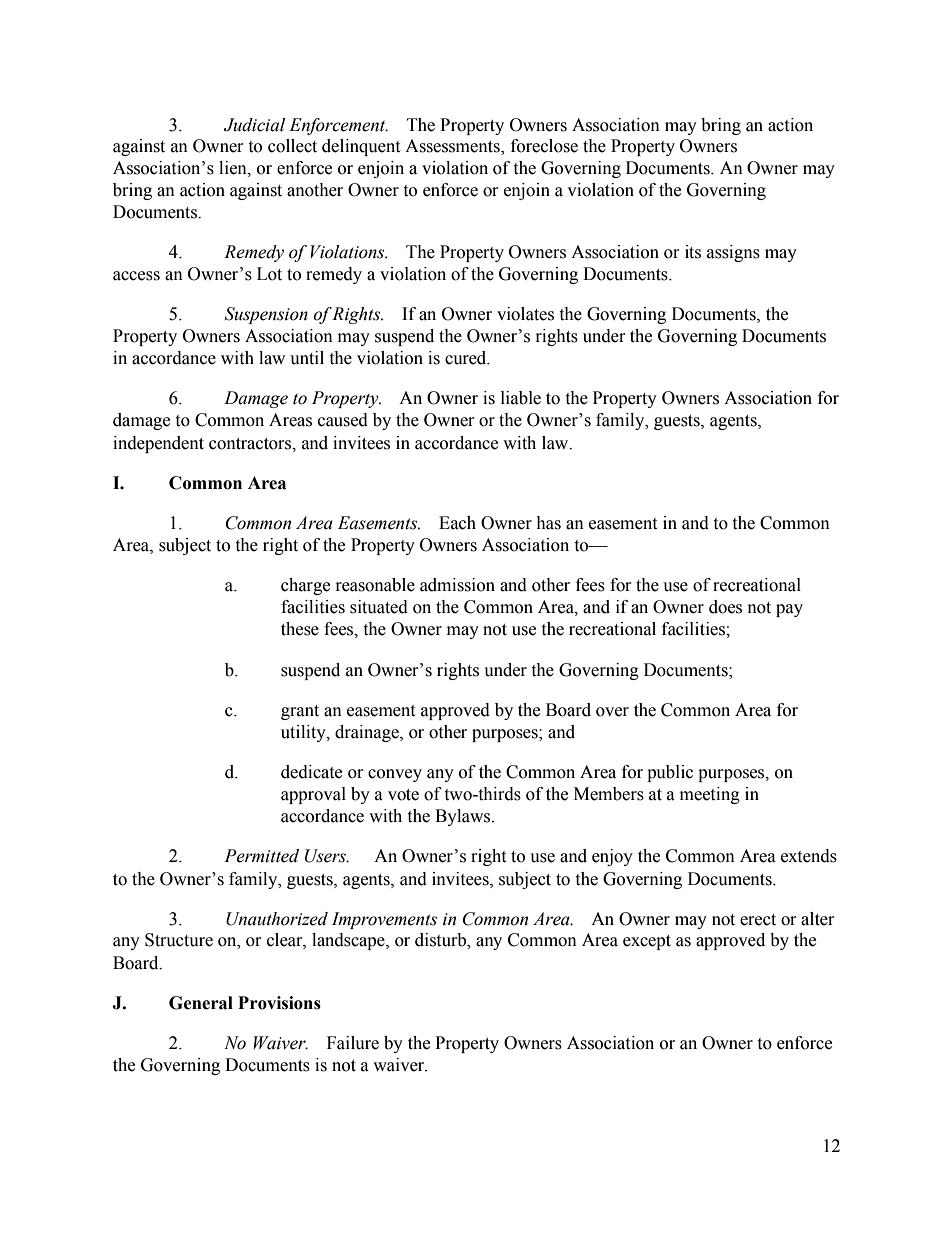 Image resolution: width=952 pixels, height=1233 pixels. I want to click on charge, so click(305, 586).
